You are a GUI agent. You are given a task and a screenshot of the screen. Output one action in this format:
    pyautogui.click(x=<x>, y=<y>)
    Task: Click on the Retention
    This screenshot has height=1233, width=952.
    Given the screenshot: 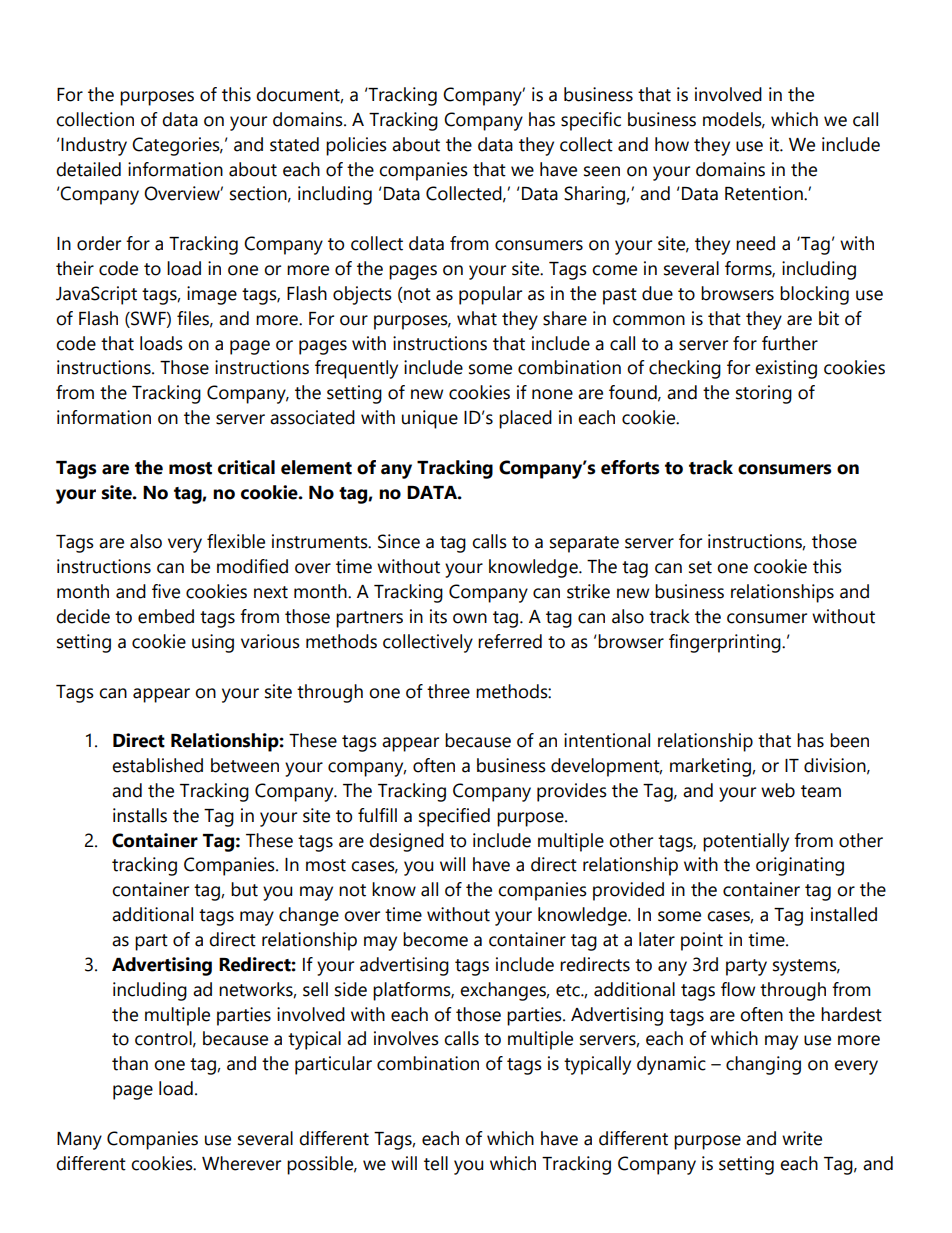 What is the action you would take?
    pyautogui.click(x=765, y=193)
